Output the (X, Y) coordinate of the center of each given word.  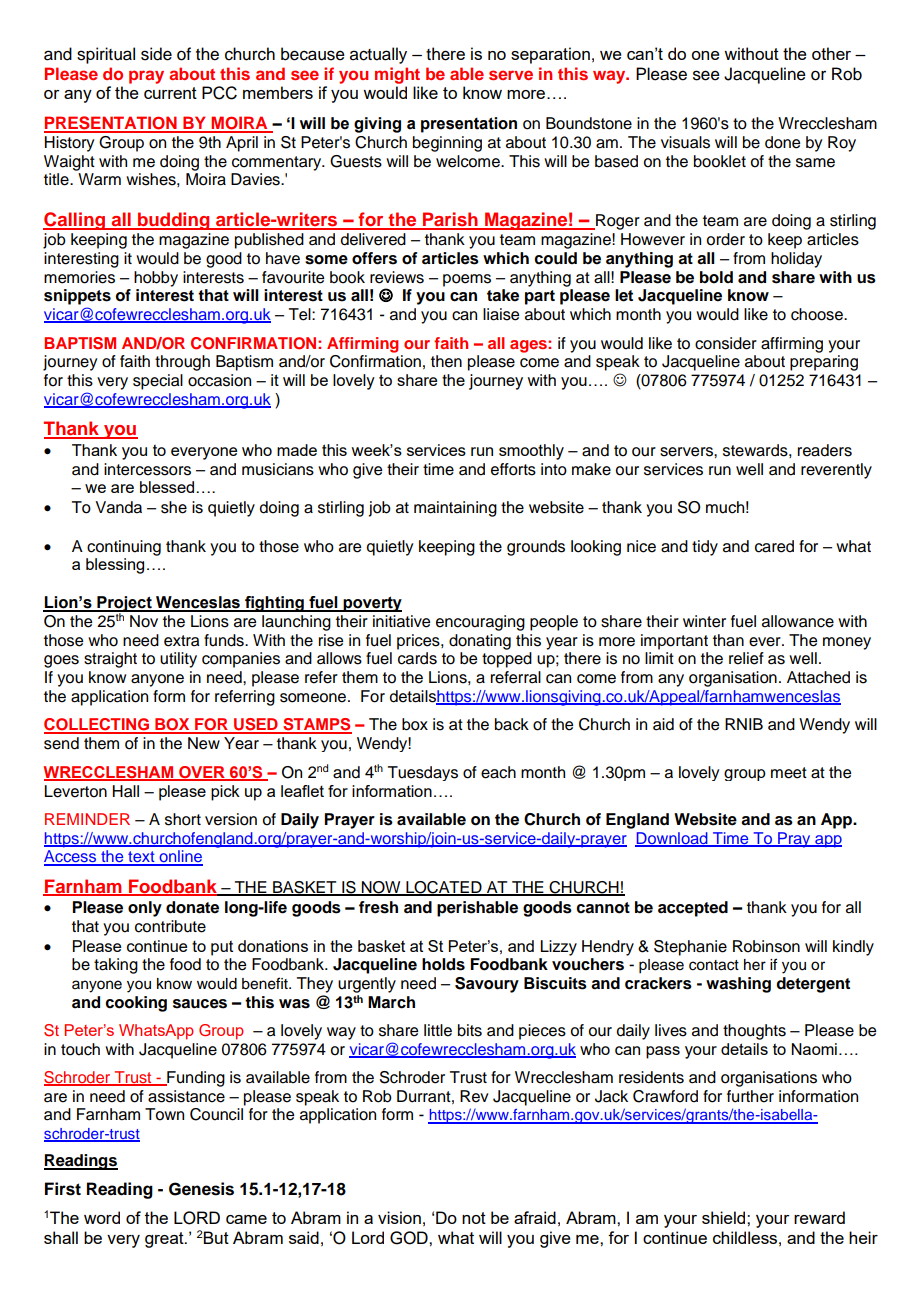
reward (819, 1217)
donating (480, 642)
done (782, 142)
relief (746, 658)
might (397, 75)
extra (182, 641)
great (165, 1240)
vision (399, 1217)
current (170, 93)
